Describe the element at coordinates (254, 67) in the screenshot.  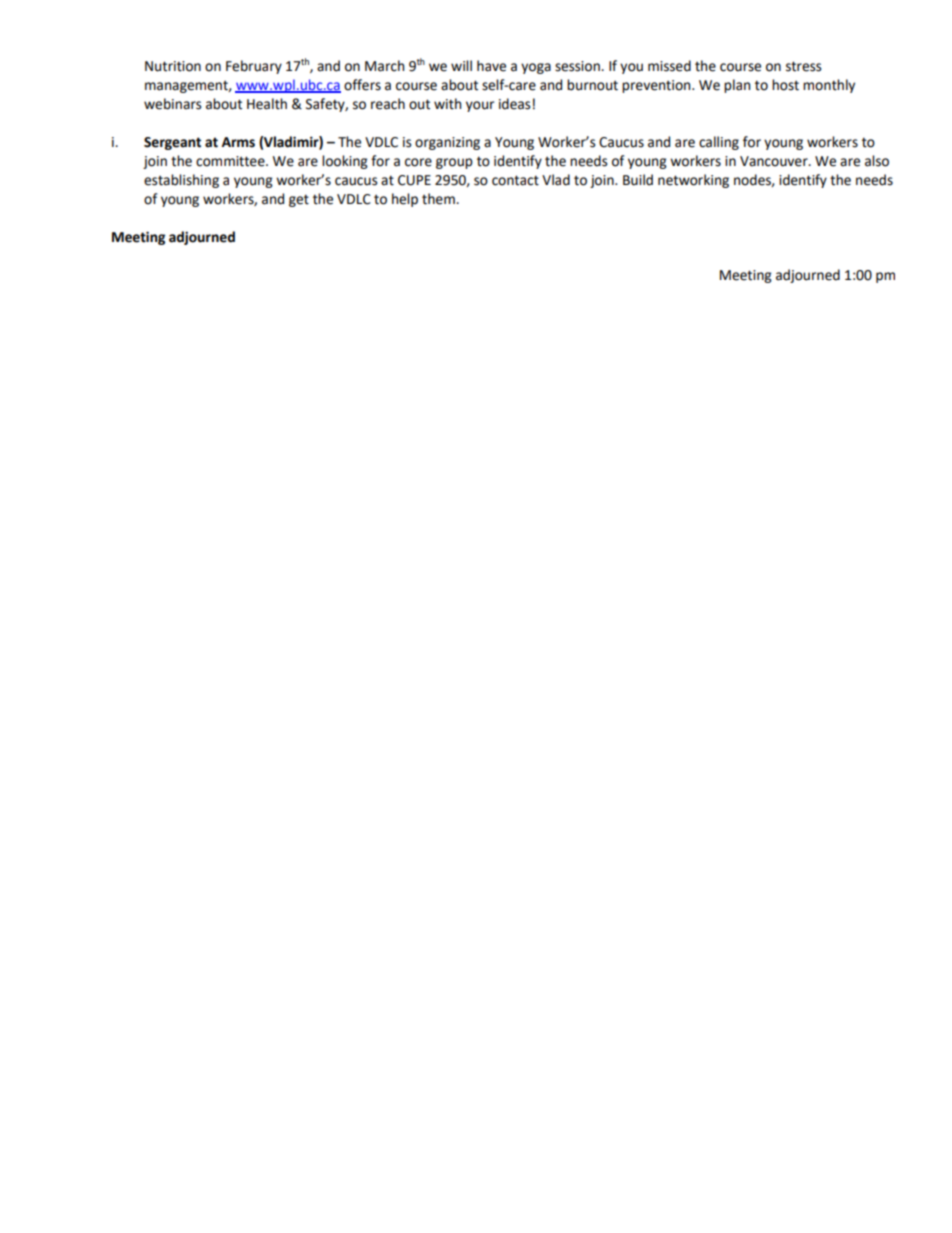
I see `February` at that location.
